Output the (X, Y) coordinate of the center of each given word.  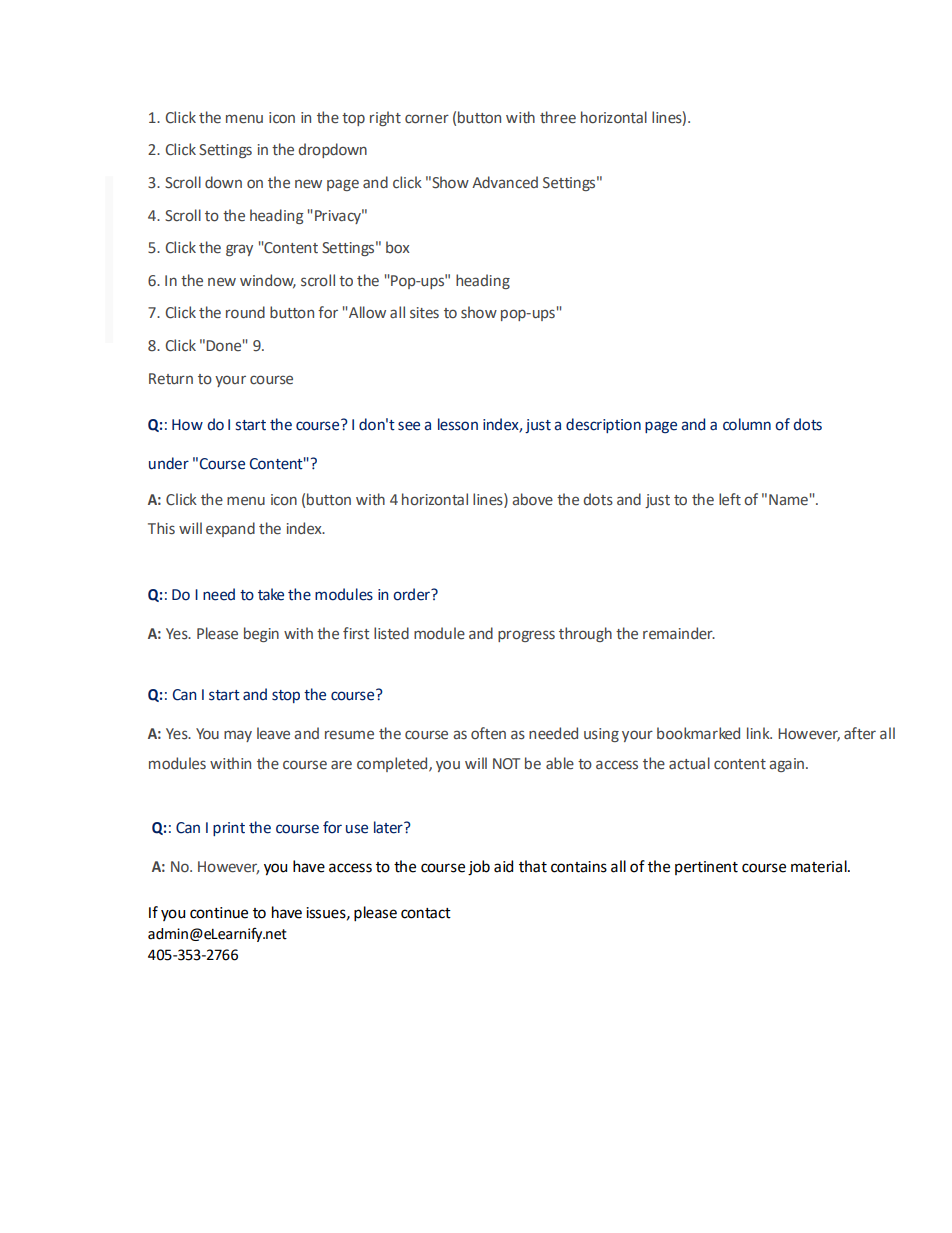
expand (230, 529)
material (820, 866)
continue (219, 913)
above (532, 499)
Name (788, 500)
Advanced (505, 182)
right (385, 118)
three (558, 117)
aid (503, 866)
